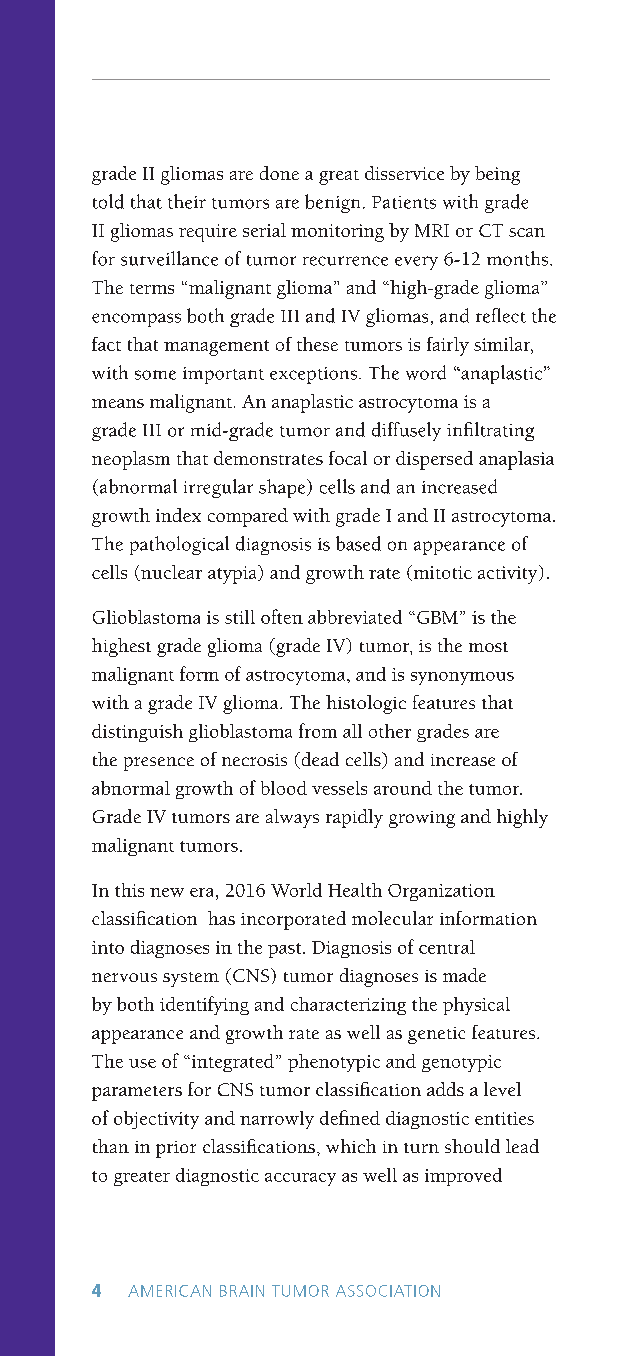 This screenshot has height=1356, width=623. Describe the element at coordinates (169, 1291) in the screenshot. I see `AMERICAN` at that location.
